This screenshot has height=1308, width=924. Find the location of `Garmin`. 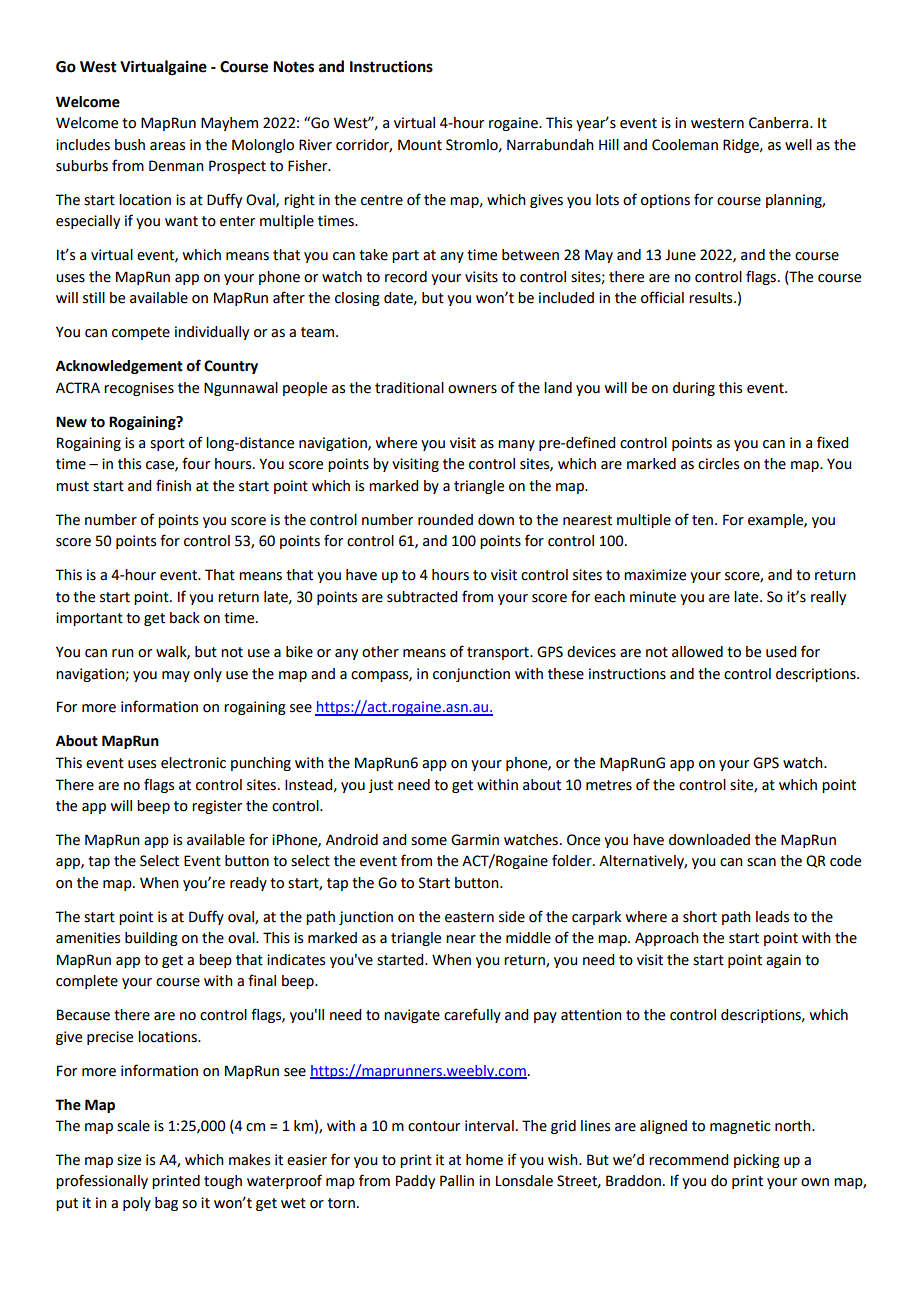

Garmin is located at coordinates (475, 840).
